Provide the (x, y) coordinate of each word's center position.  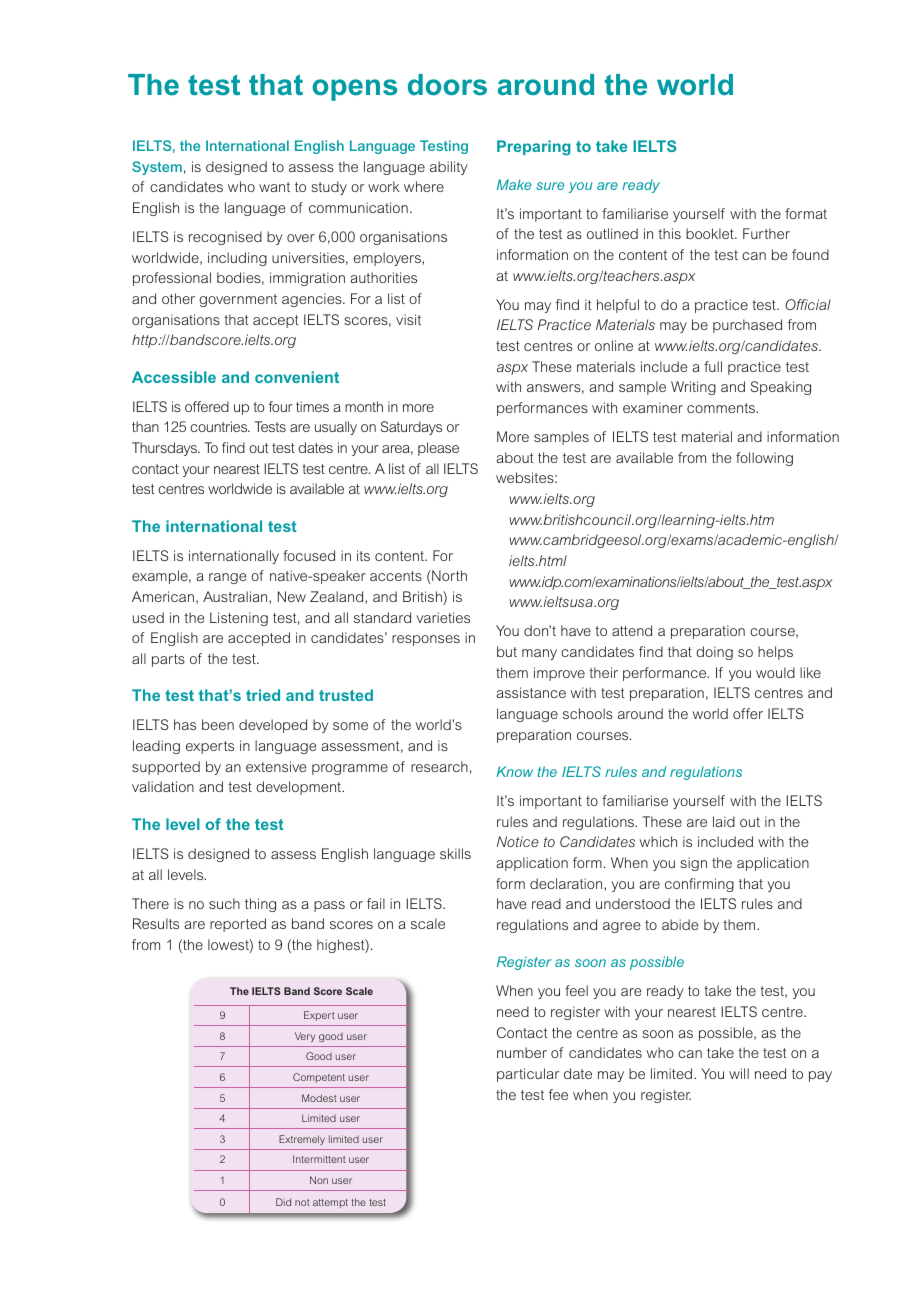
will (739, 1073)
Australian (236, 596)
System (157, 168)
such (224, 903)
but (507, 651)
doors (447, 85)
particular (528, 1075)
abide (680, 924)
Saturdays (411, 428)
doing (714, 653)
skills (455, 853)
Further (766, 233)
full (713, 366)
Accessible (174, 377)
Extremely (302, 1140)
